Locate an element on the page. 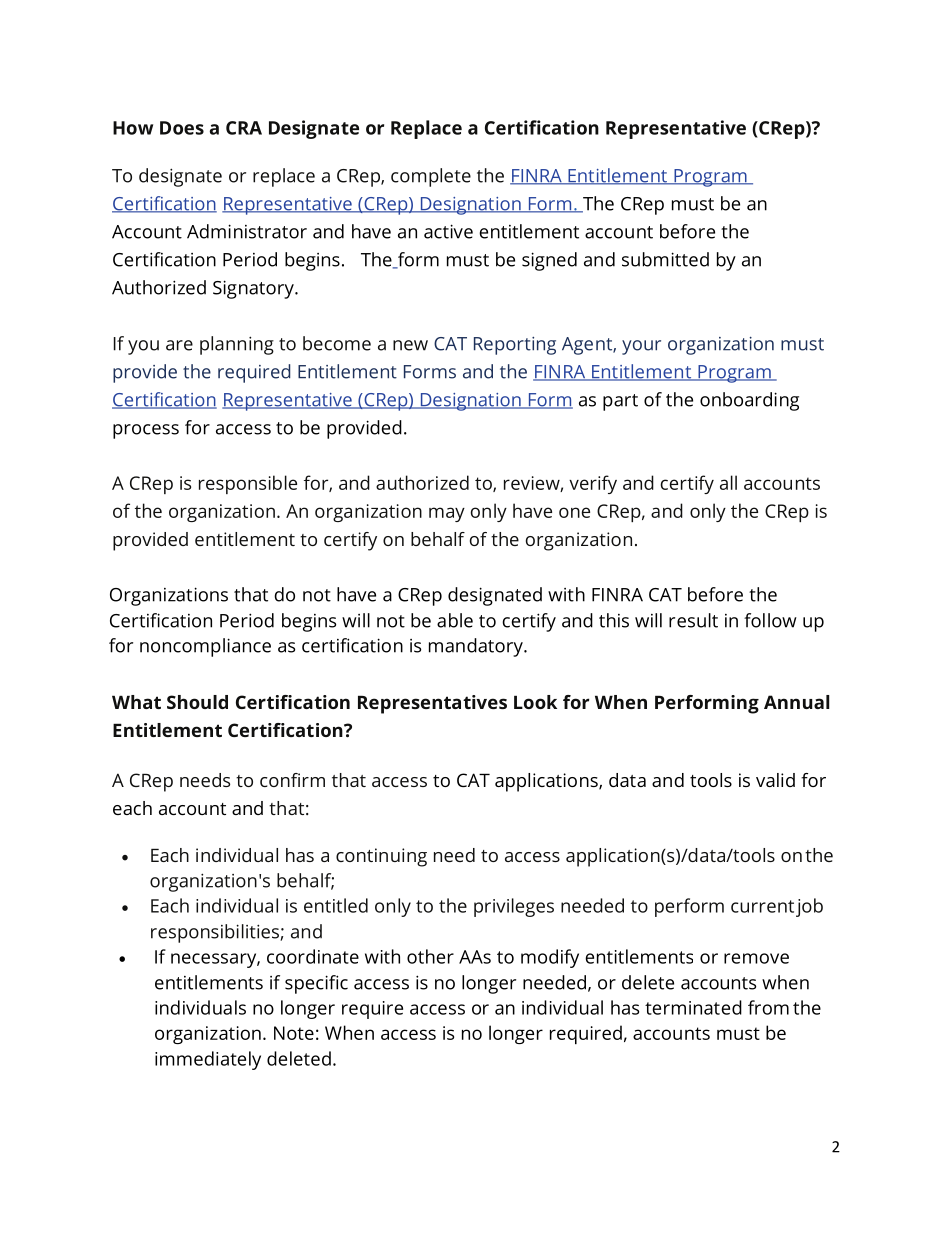 The height and width of the image is (1233, 952). terminated is located at coordinates (693, 1007).
